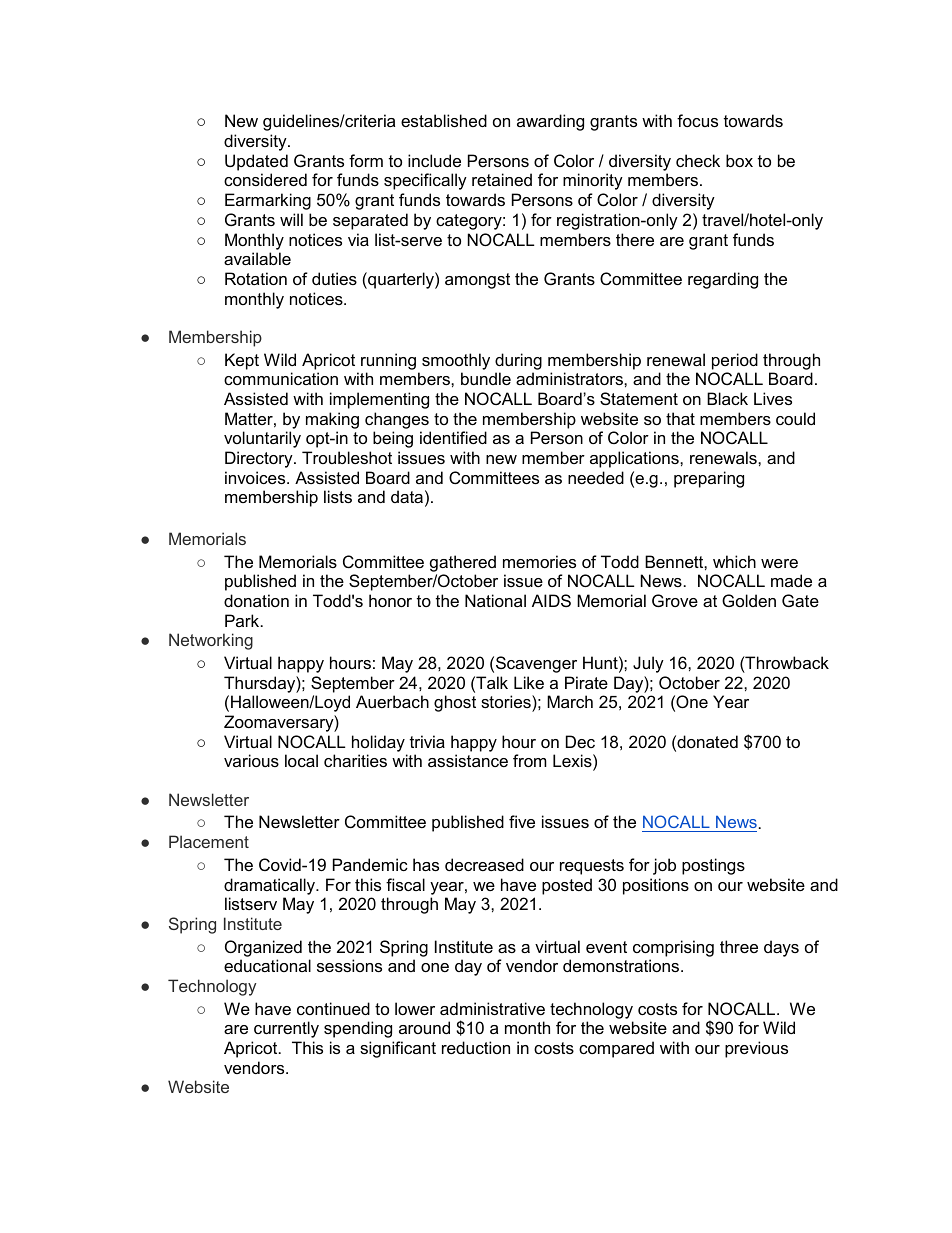 Image resolution: width=952 pixels, height=1233 pixels. I want to click on currently, so click(286, 1029).
